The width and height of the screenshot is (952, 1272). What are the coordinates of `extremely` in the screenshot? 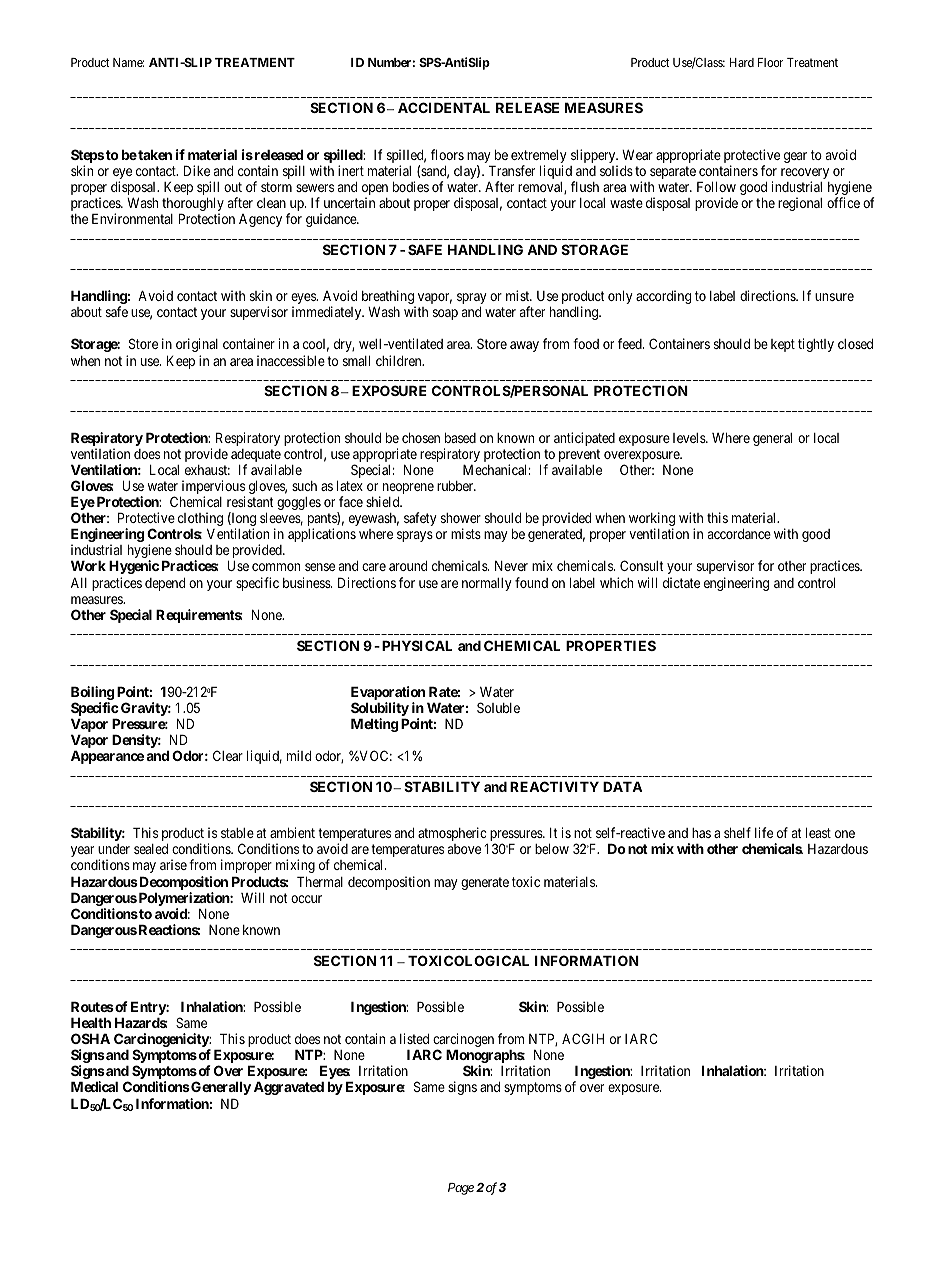 It's located at (538, 158).
